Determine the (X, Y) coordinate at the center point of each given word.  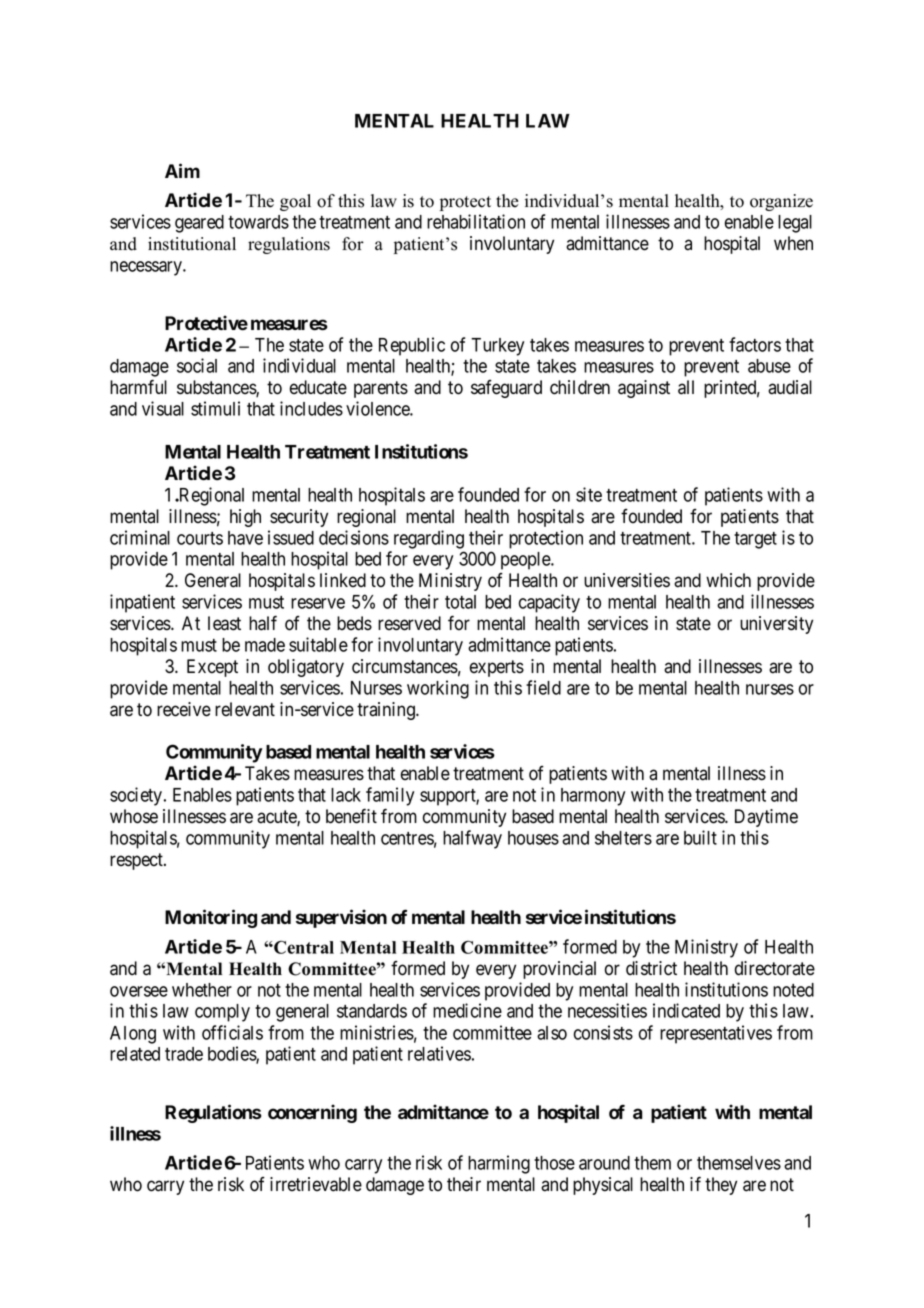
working (438, 689)
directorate (775, 968)
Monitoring (211, 918)
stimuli (215, 408)
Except (212, 668)
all (686, 387)
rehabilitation (476, 221)
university (776, 625)
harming (499, 1164)
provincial (559, 970)
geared (199, 224)
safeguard (506, 389)
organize (781, 202)
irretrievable (316, 1184)
